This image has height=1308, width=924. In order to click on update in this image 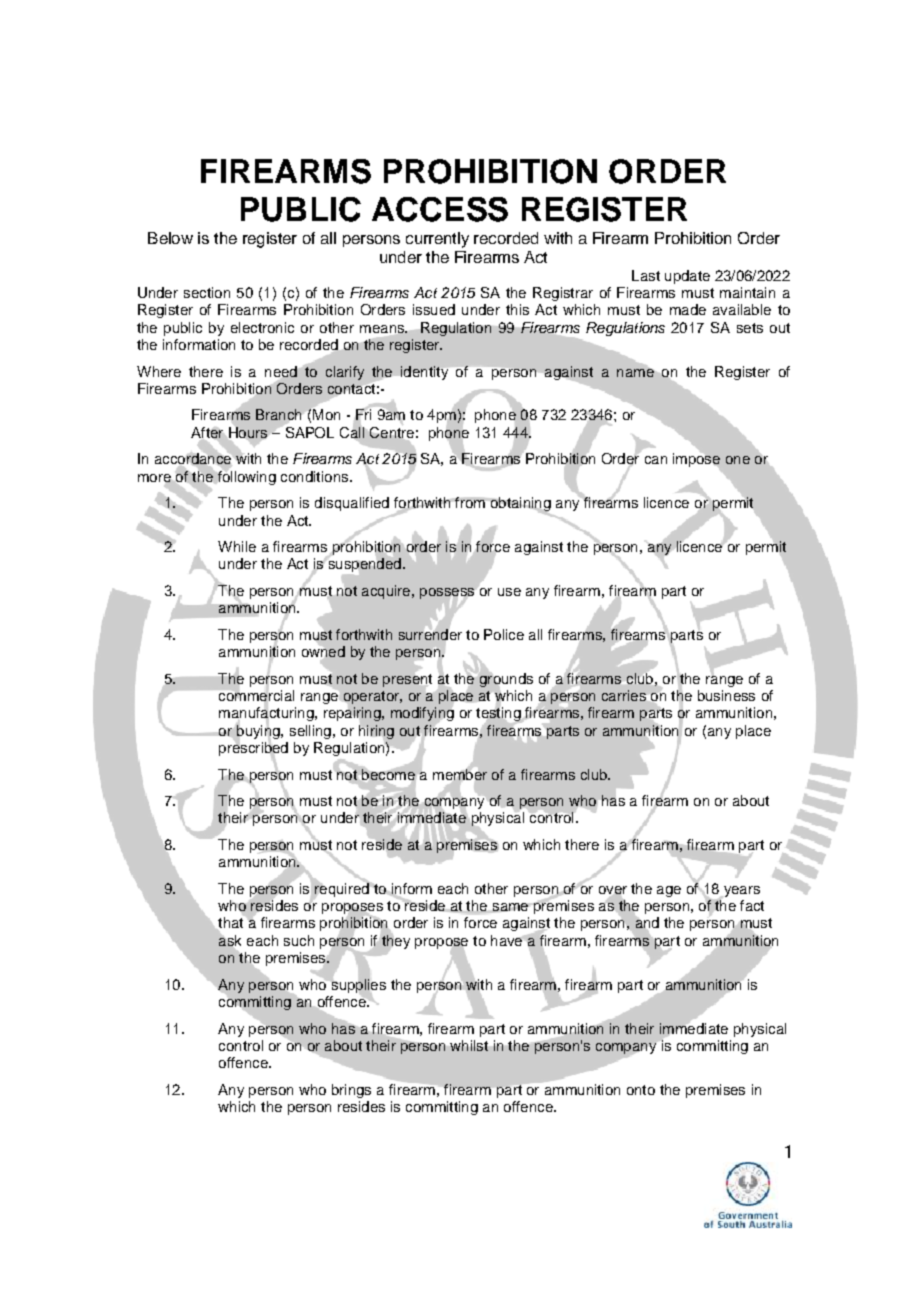, I will do `click(687, 277)`.
